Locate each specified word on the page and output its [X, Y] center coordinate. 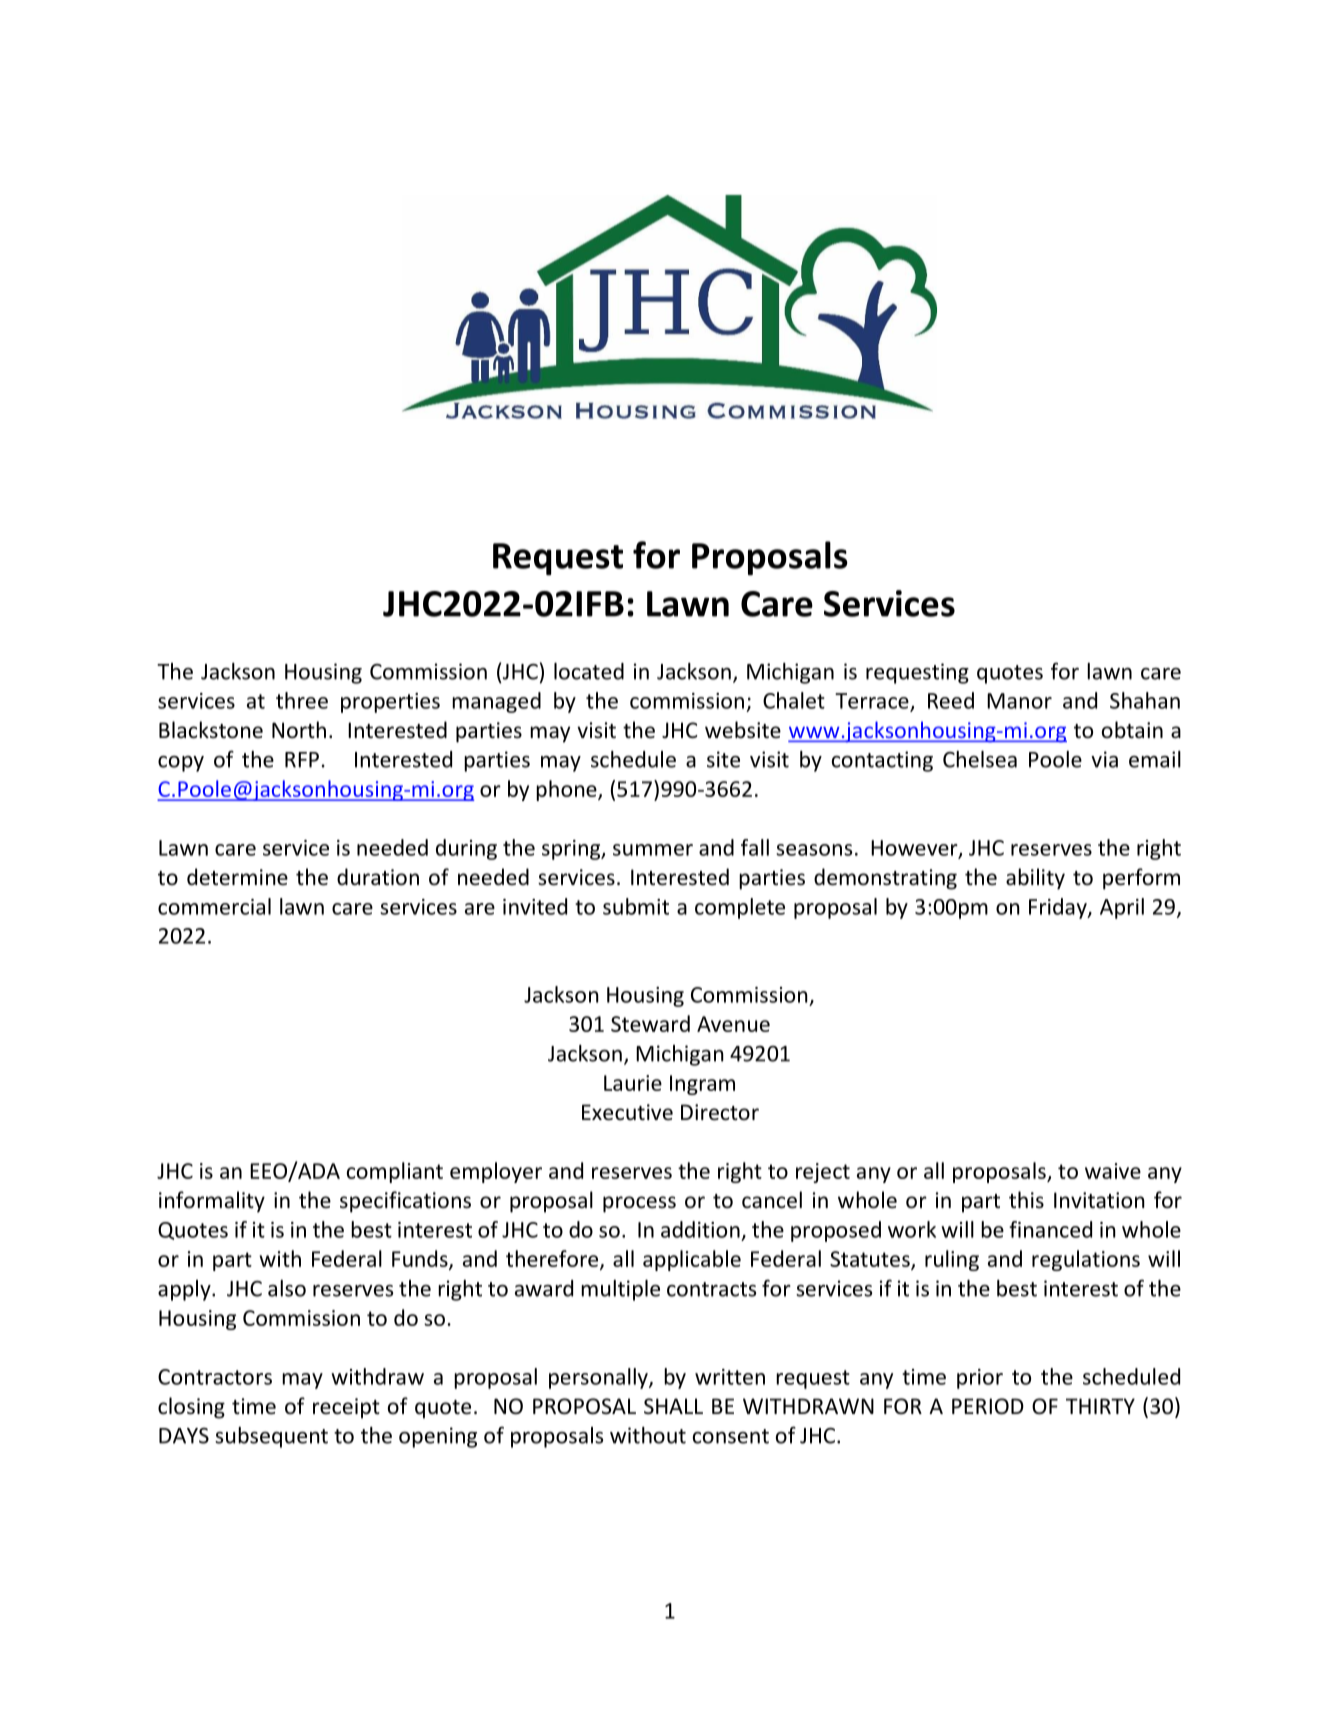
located [589, 671]
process [639, 1204]
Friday [1059, 908]
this [1026, 1199]
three [302, 700]
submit [636, 906]
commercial [214, 906]
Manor [1019, 701]
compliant [395, 1172]
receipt [346, 1408]
